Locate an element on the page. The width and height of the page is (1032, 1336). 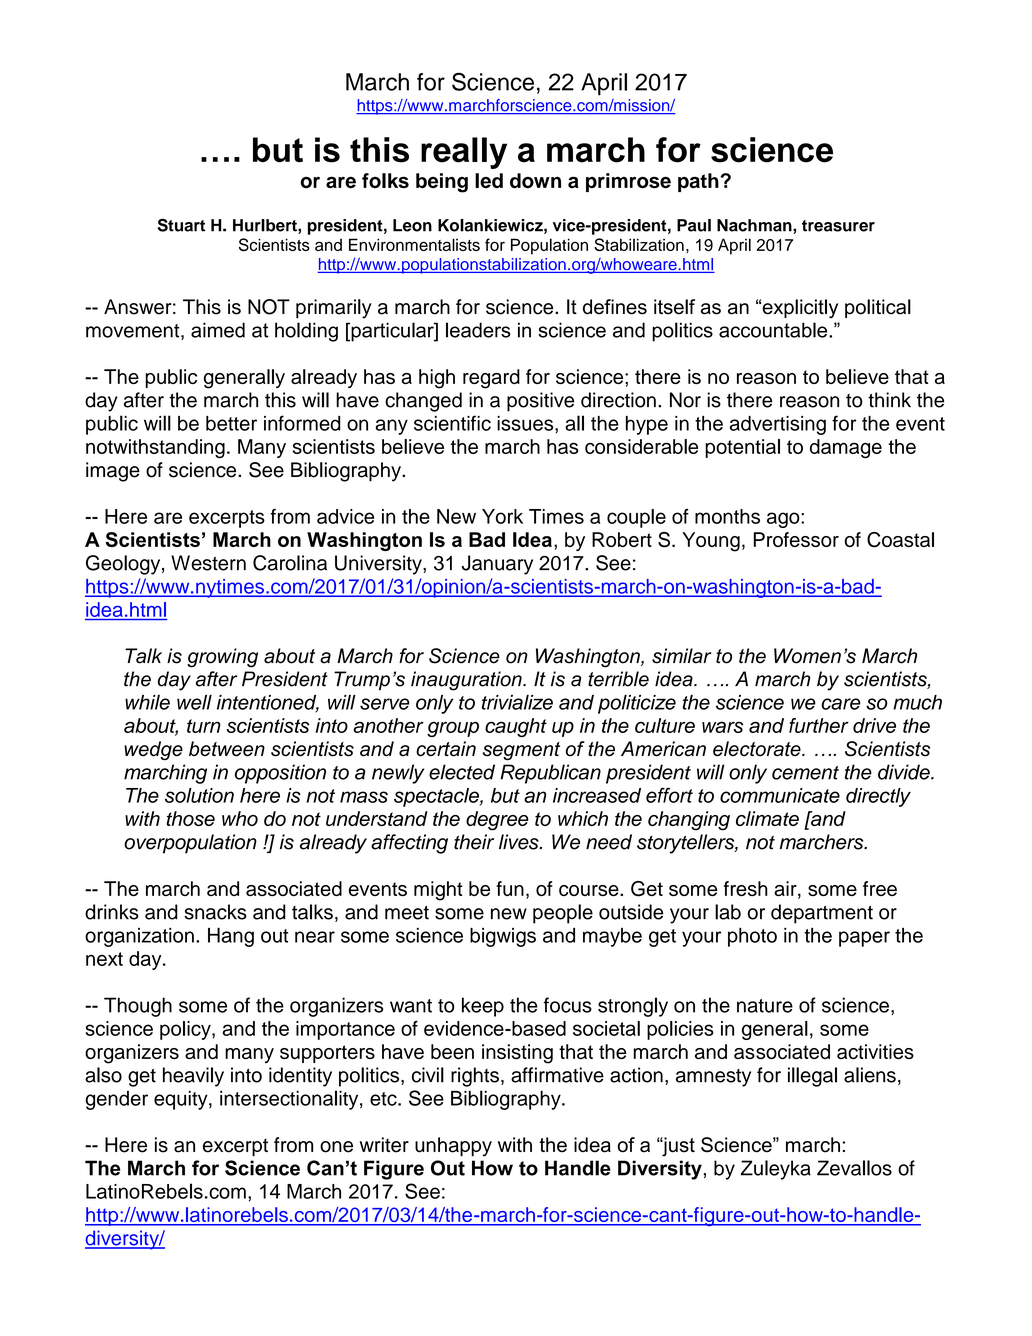
solution is located at coordinates (199, 795).
